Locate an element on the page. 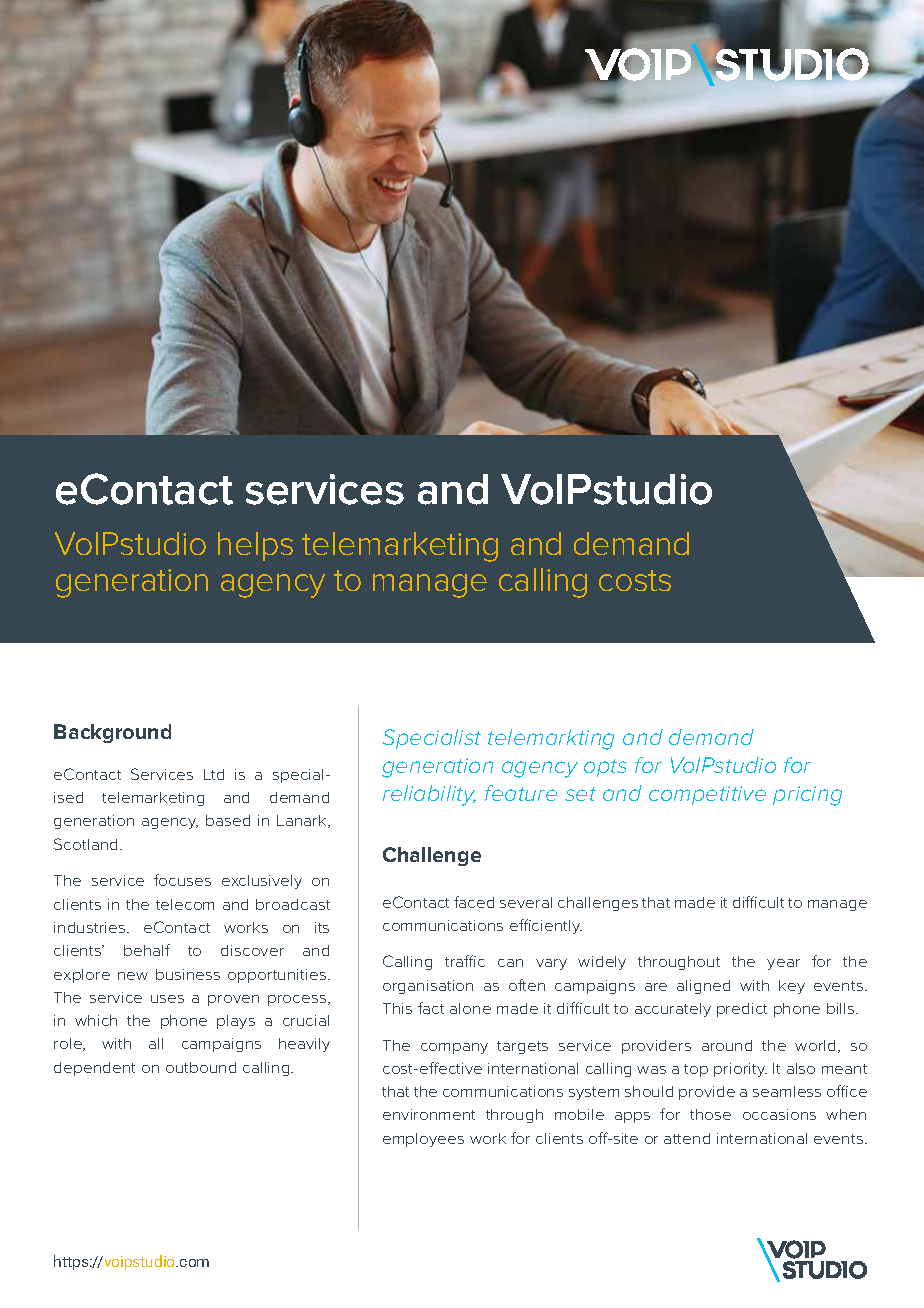  outbound is located at coordinates (201, 1067).
